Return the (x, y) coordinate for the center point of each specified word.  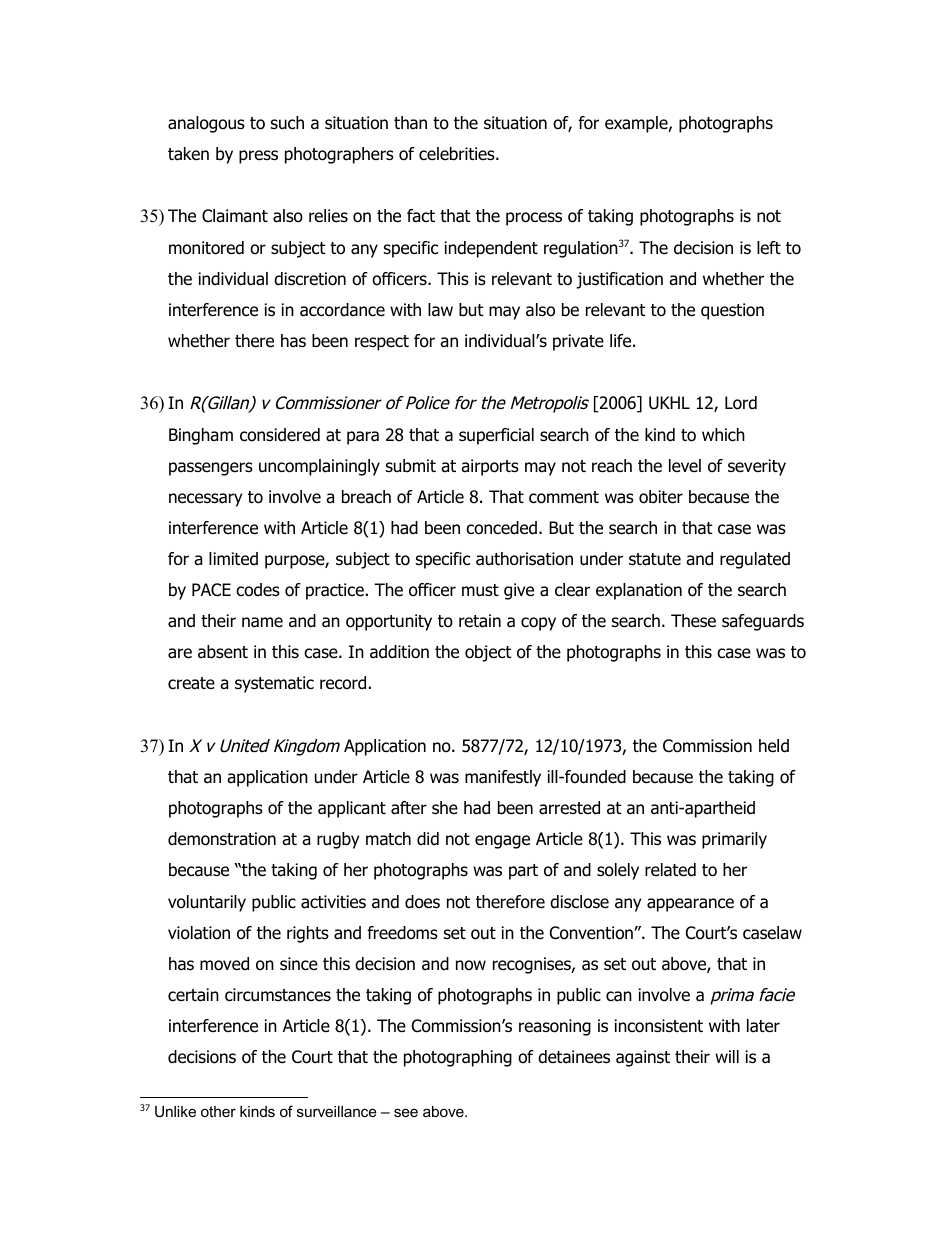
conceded (501, 528)
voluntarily (207, 903)
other (218, 1111)
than (410, 123)
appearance (690, 905)
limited (233, 559)
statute (655, 559)
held (774, 746)
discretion (310, 279)
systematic (274, 684)
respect (382, 343)
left (769, 248)
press (258, 157)
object (488, 653)
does (422, 902)
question (732, 311)
